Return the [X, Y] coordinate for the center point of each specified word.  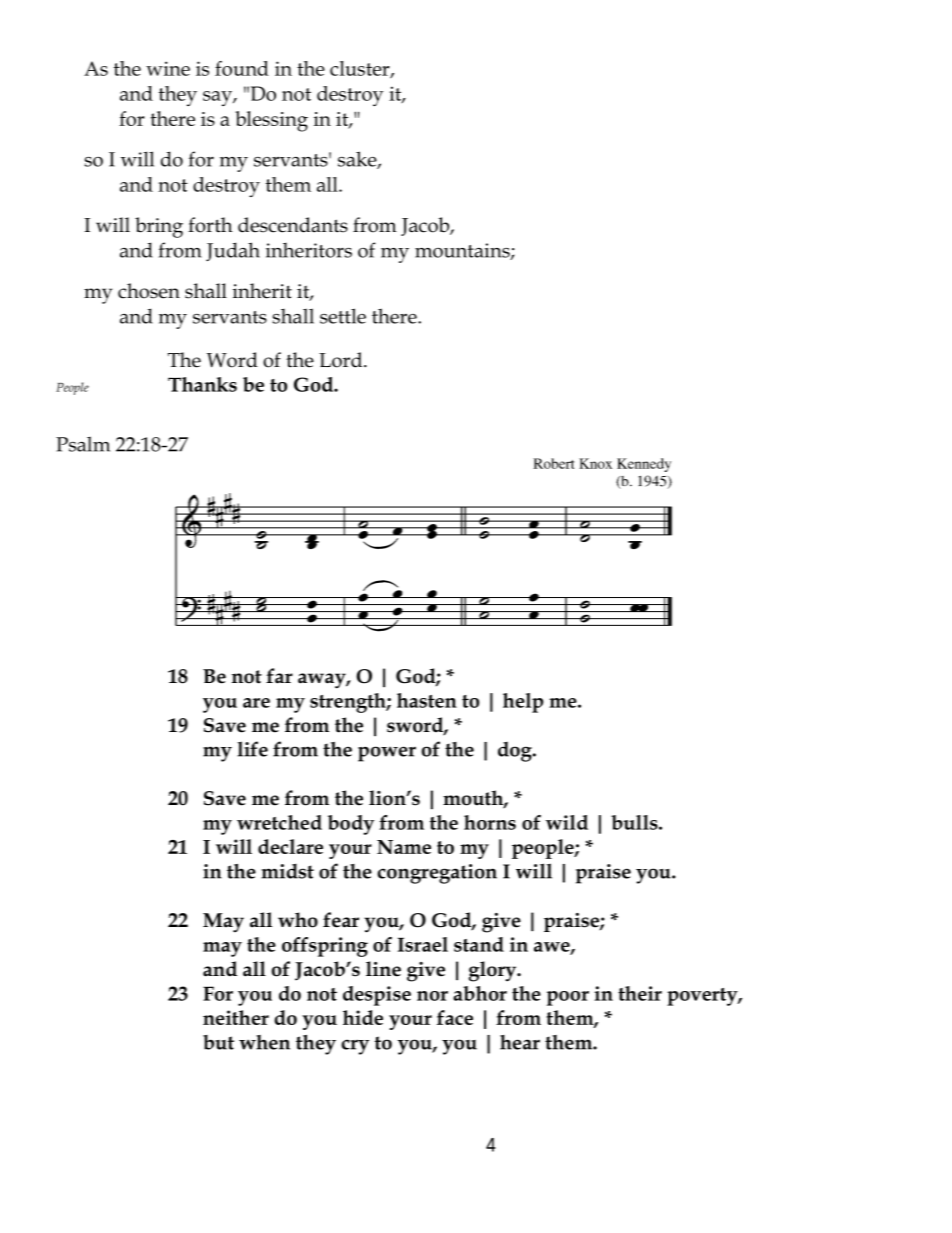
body [351, 825]
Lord [342, 360]
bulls [635, 822]
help [523, 703]
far [279, 676]
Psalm [83, 444]
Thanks [202, 384]
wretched [279, 822]
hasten [427, 700]
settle [343, 316]
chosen [149, 291]
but [218, 1042]
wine [168, 68]
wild [567, 822]
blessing [271, 121]
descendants [293, 225]
